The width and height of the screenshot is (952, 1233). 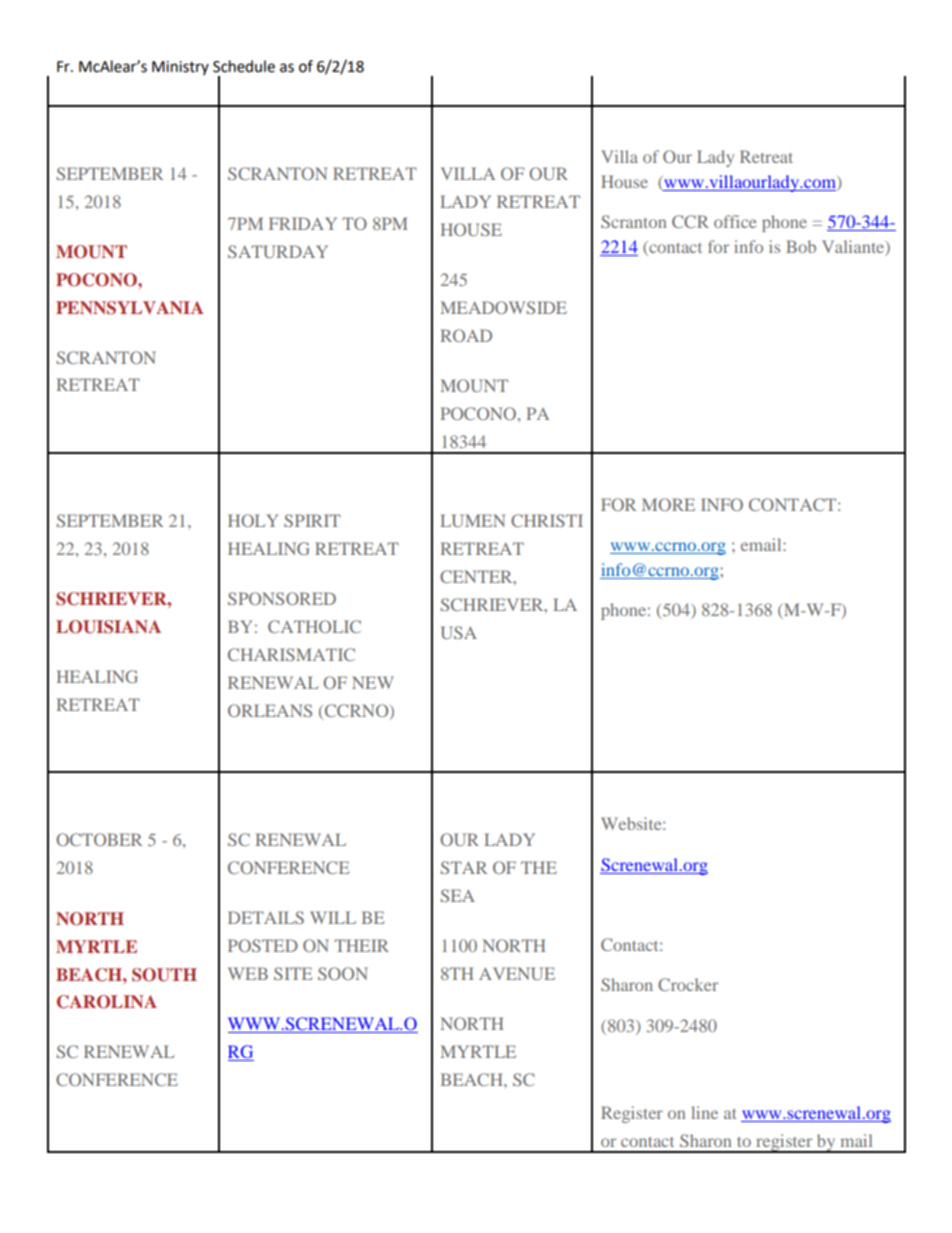 What do you see at coordinates (517, 973) in the screenshot?
I see `AVENUE` at bounding box center [517, 973].
